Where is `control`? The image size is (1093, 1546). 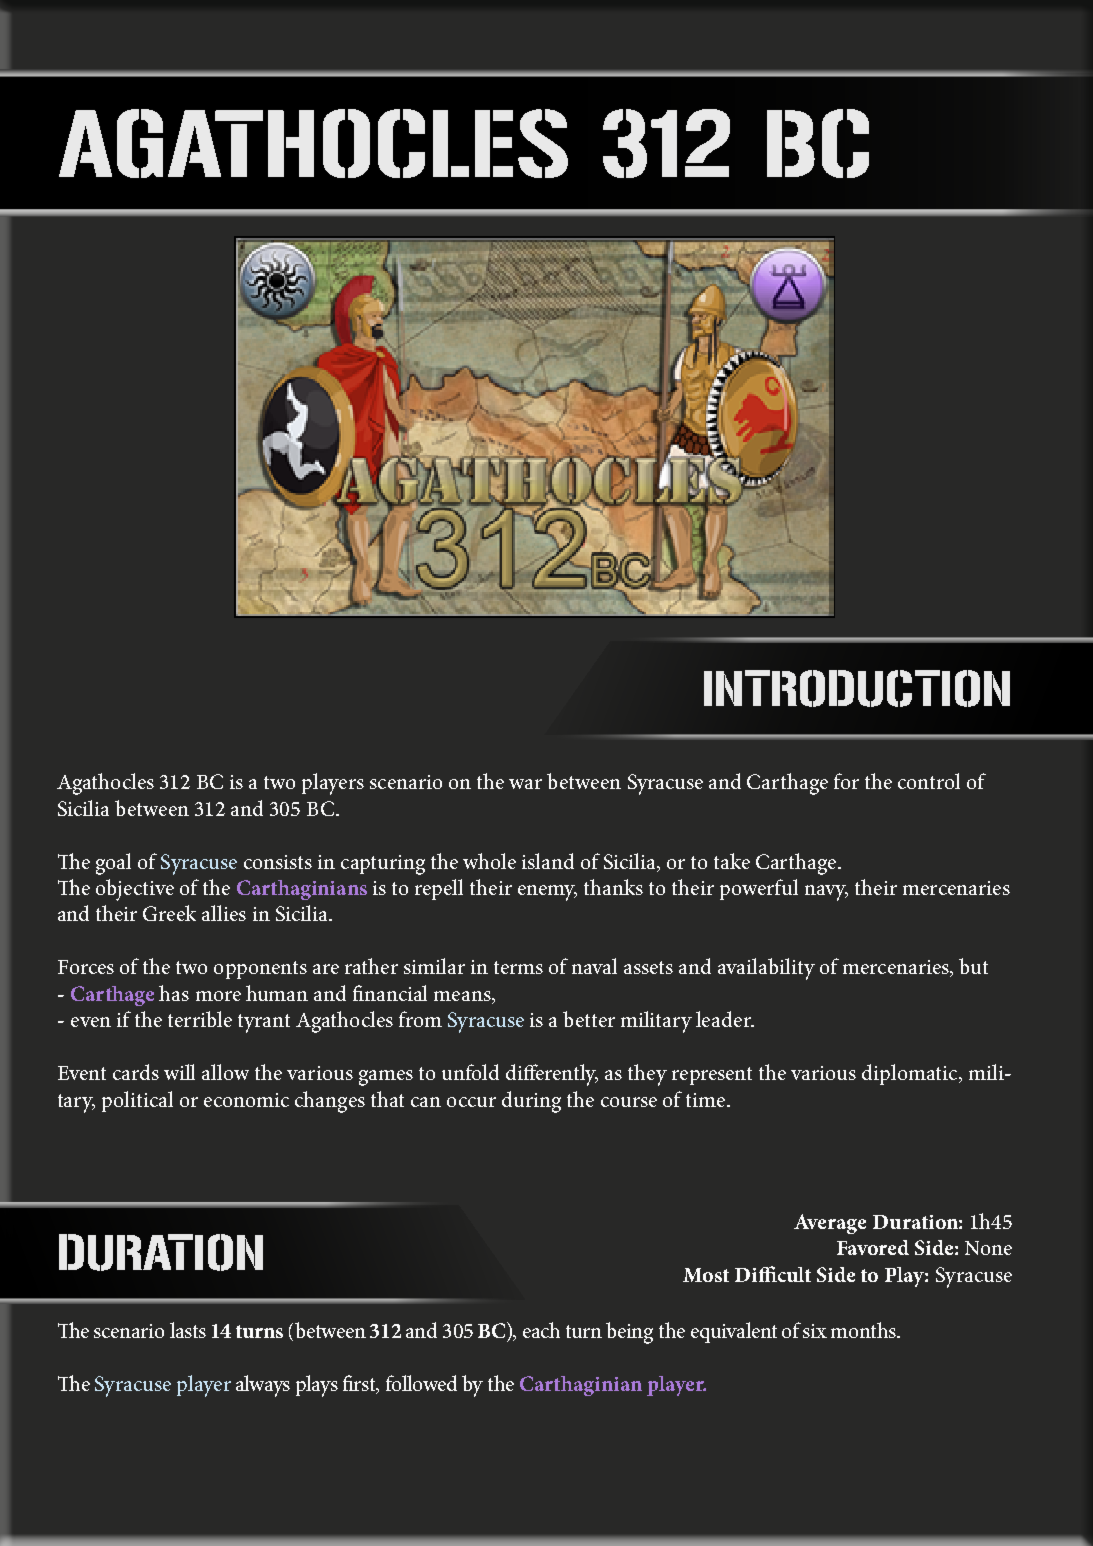 control is located at coordinates (929, 781).
